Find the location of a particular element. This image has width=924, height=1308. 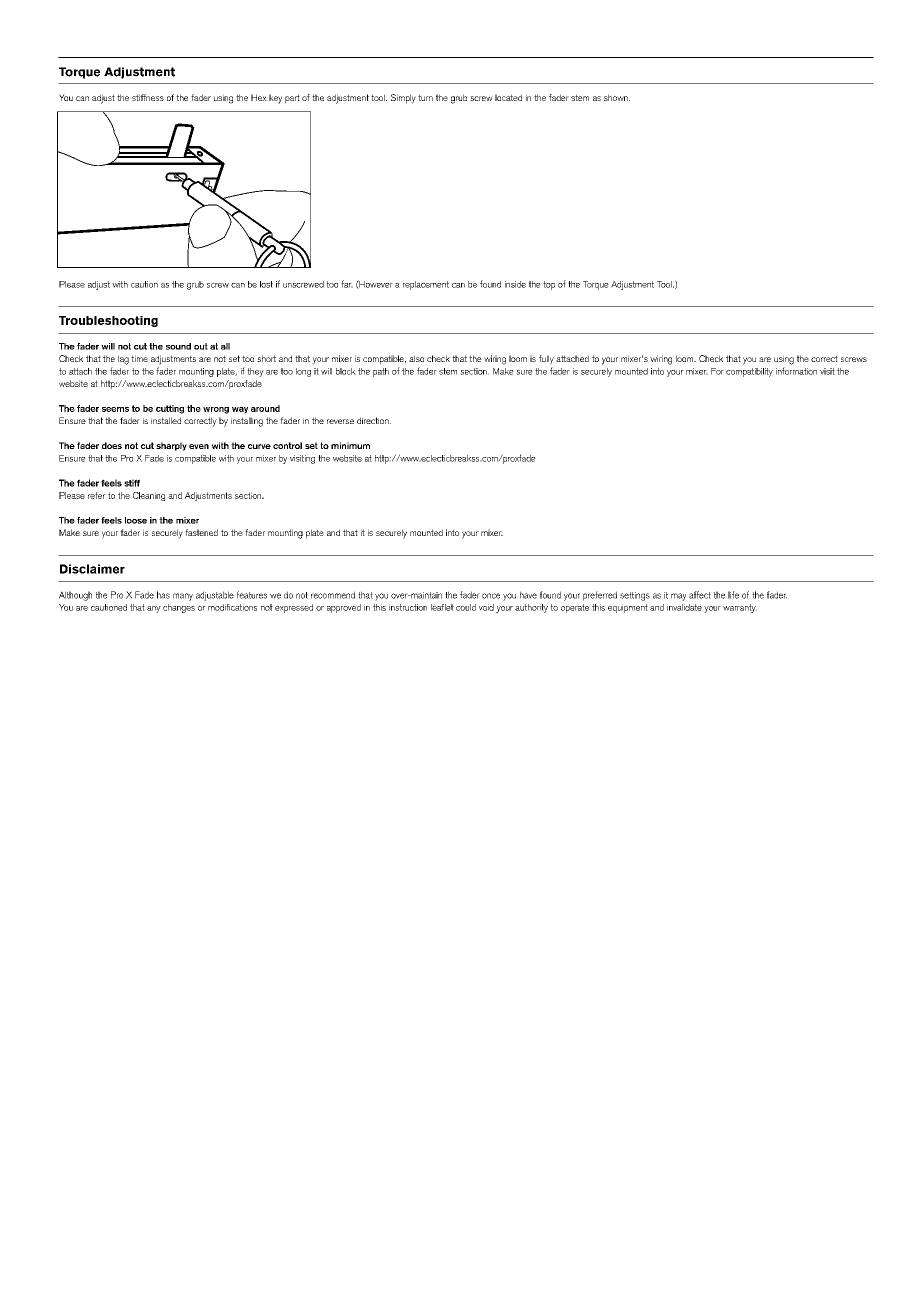

has is located at coordinates (163, 595).
